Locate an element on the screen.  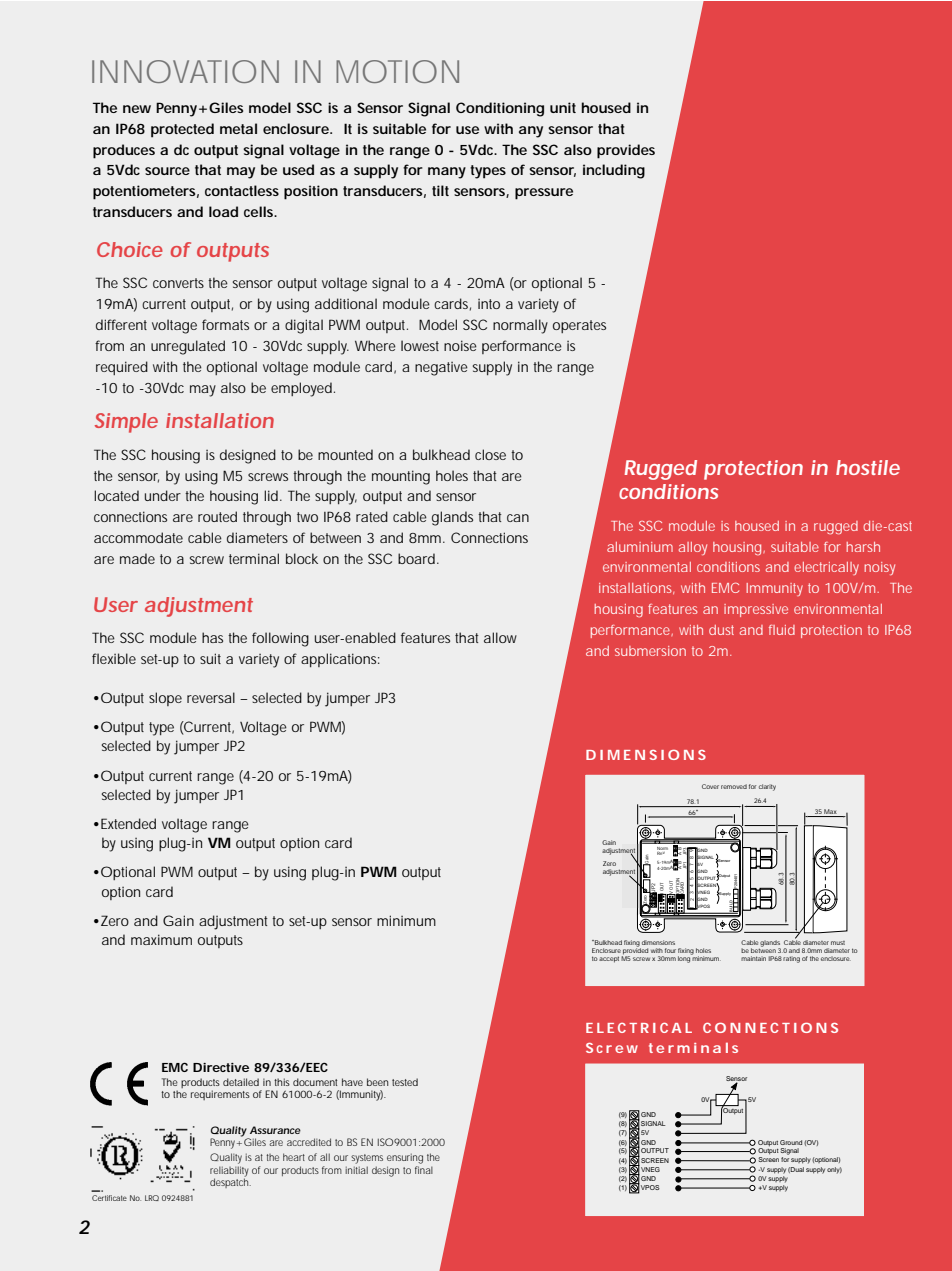
Conditioning is located at coordinates (500, 109).
